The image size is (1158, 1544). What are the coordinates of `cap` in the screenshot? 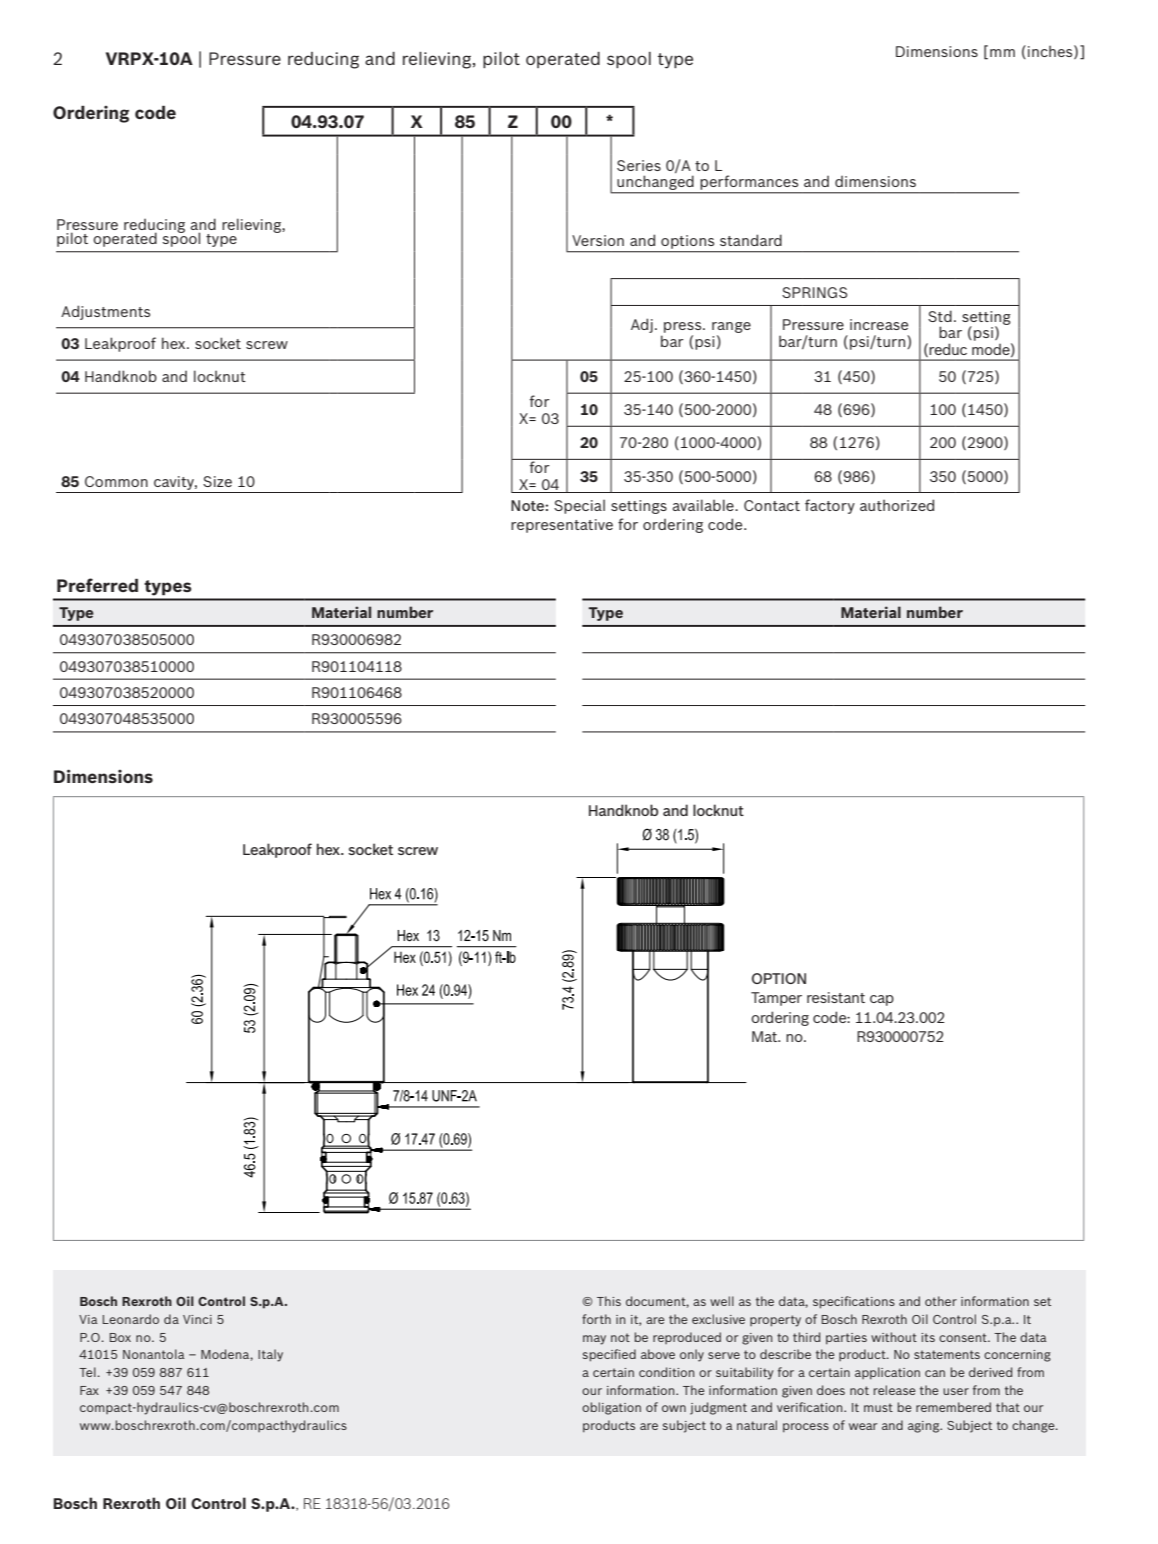 It's located at (882, 1000).
